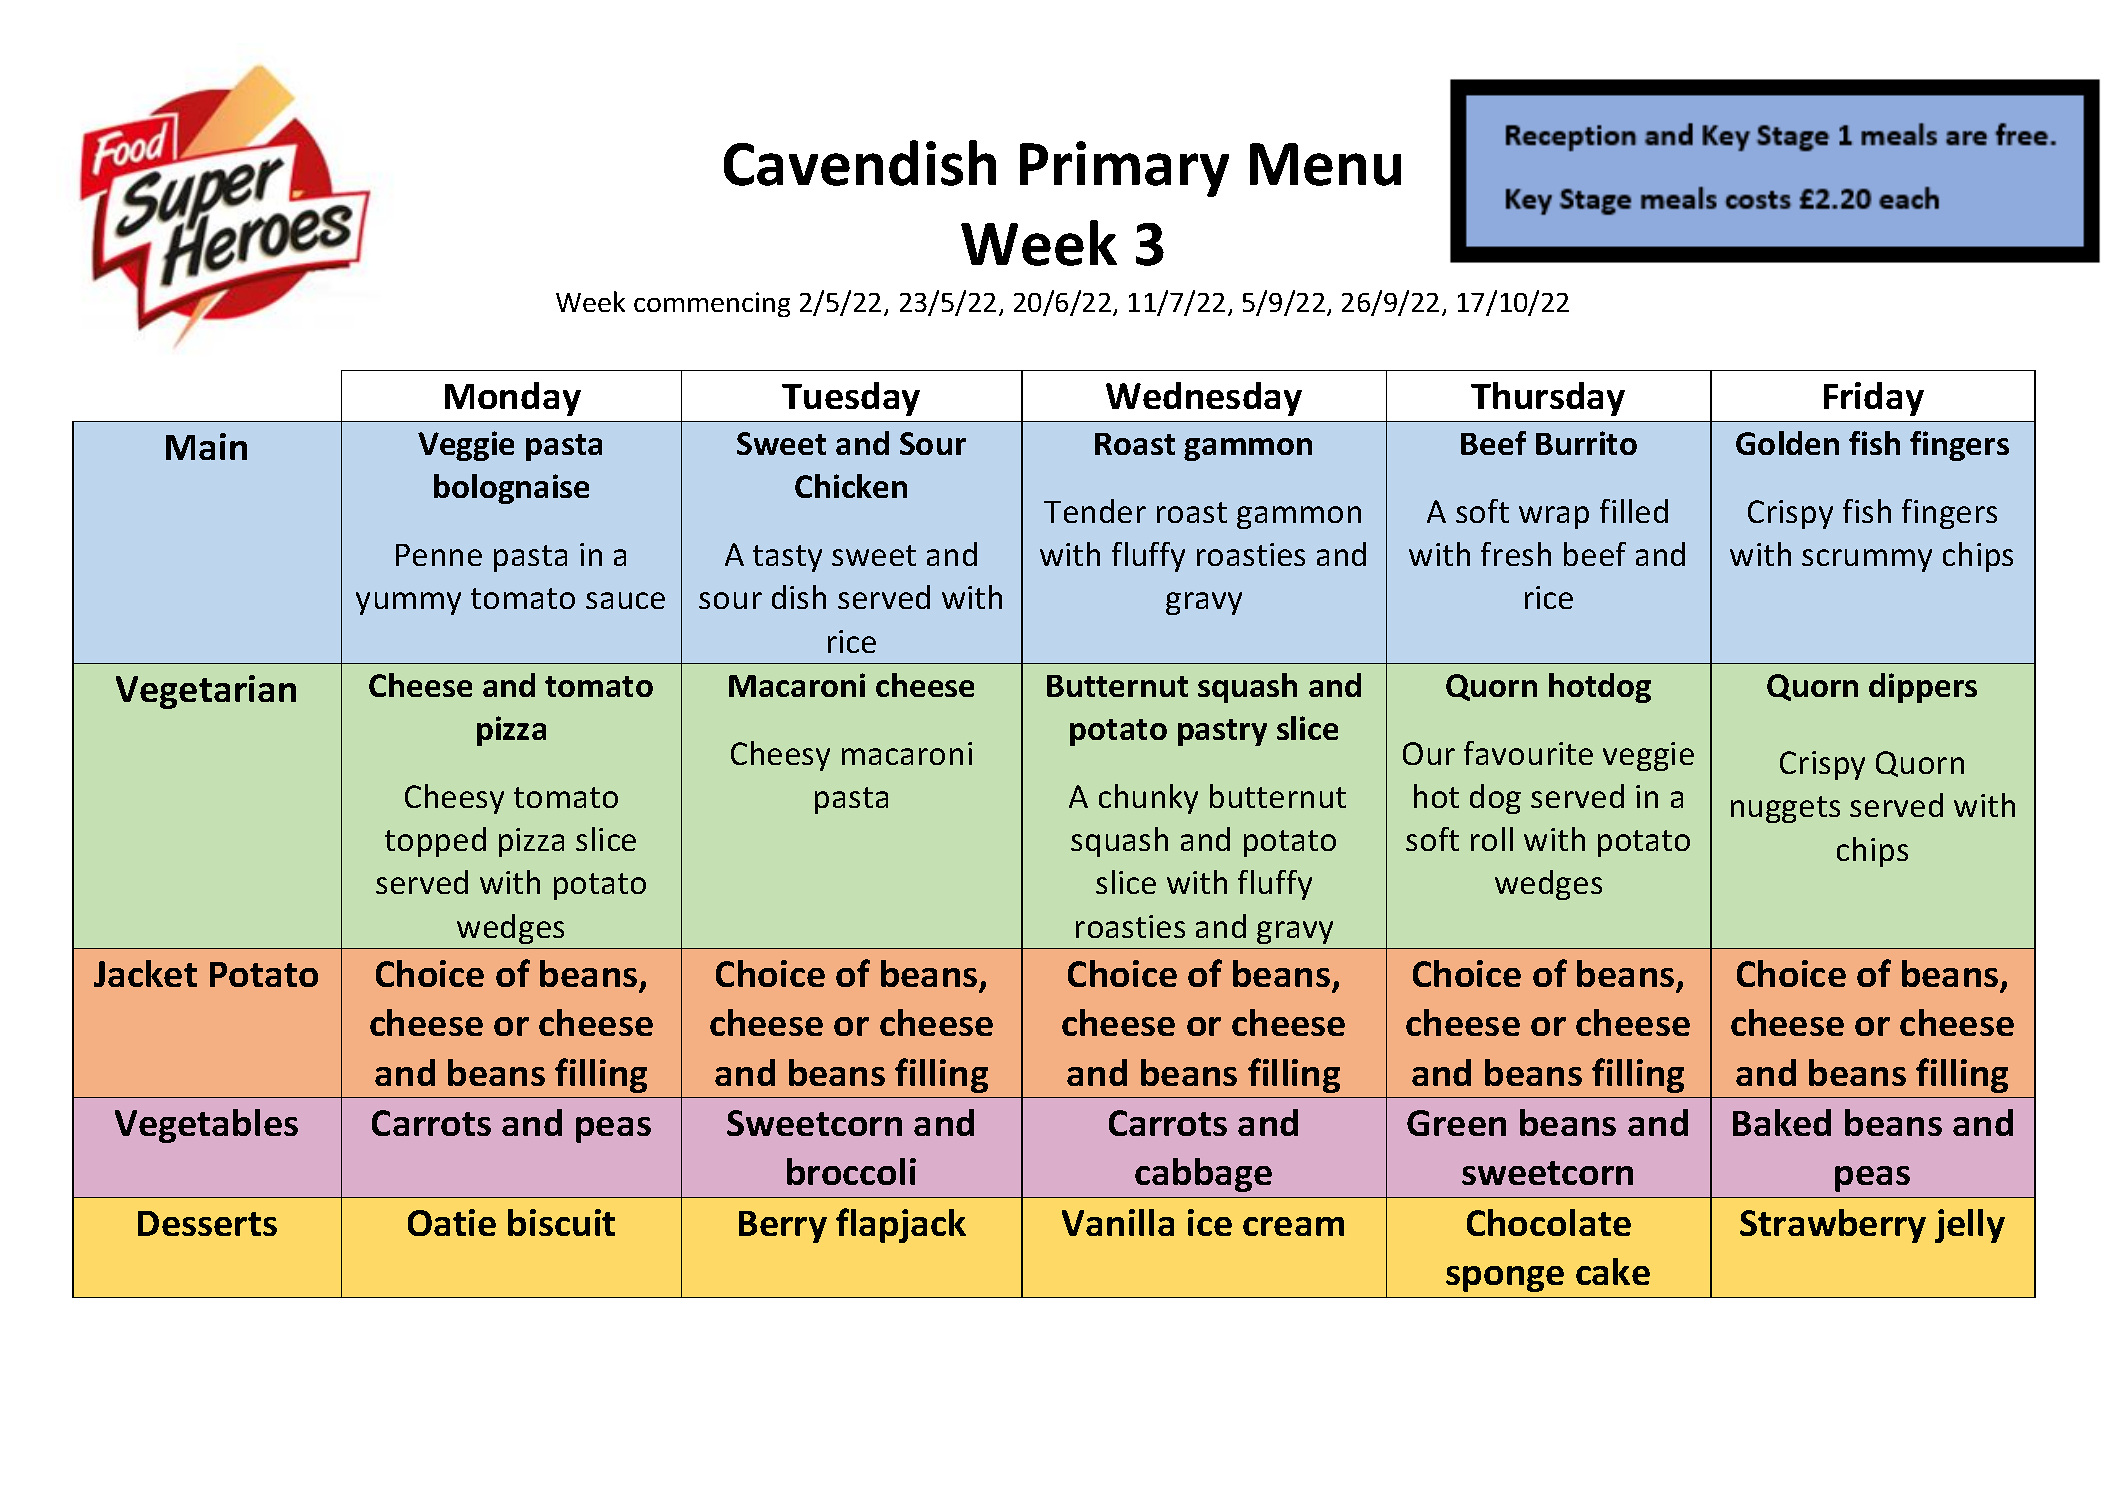 The image size is (2127, 1504). Describe the element at coordinates (1787, 443) in the screenshot. I see `Golden` at that location.
